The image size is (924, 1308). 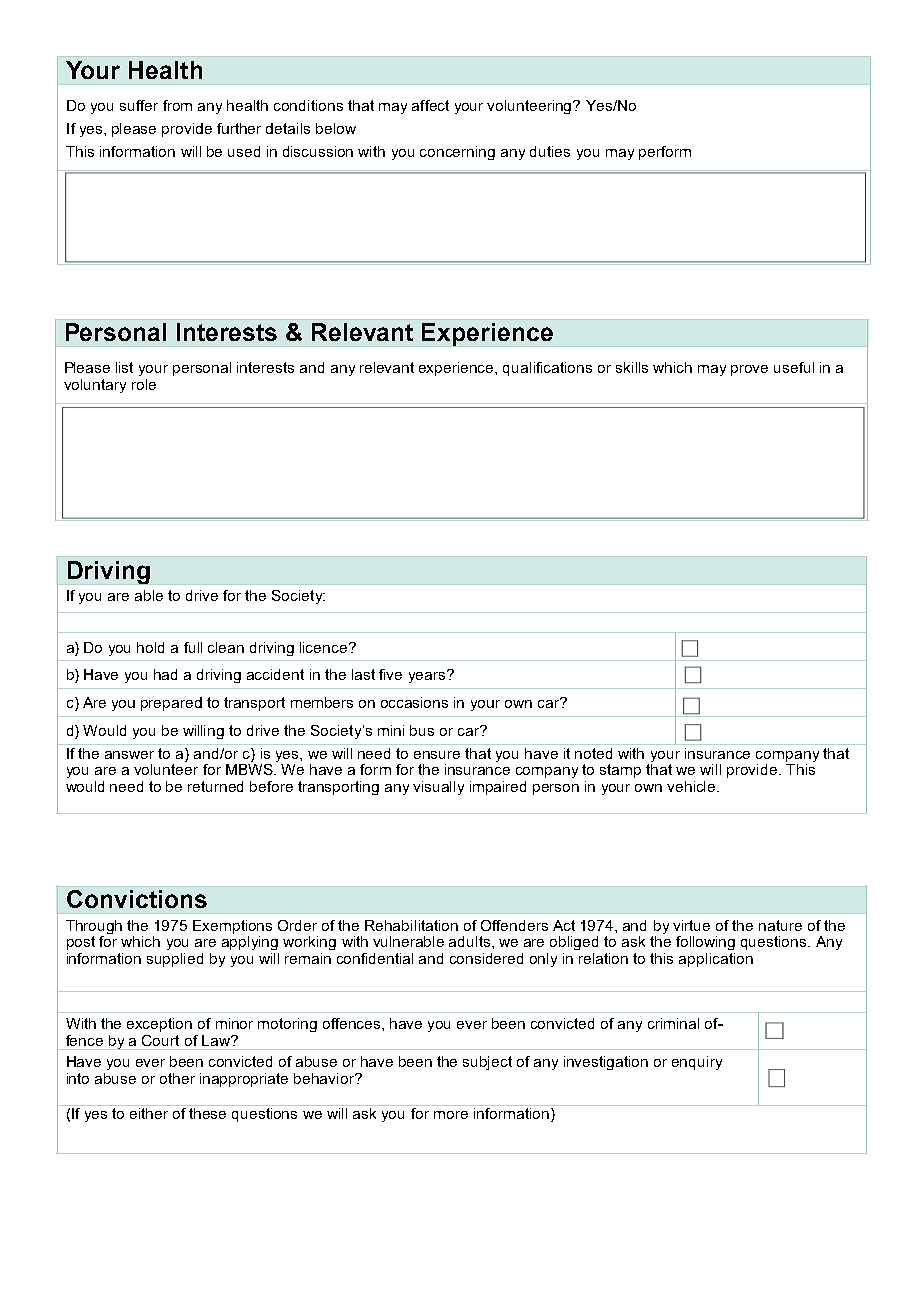 I want to click on role, so click(x=144, y=384).
